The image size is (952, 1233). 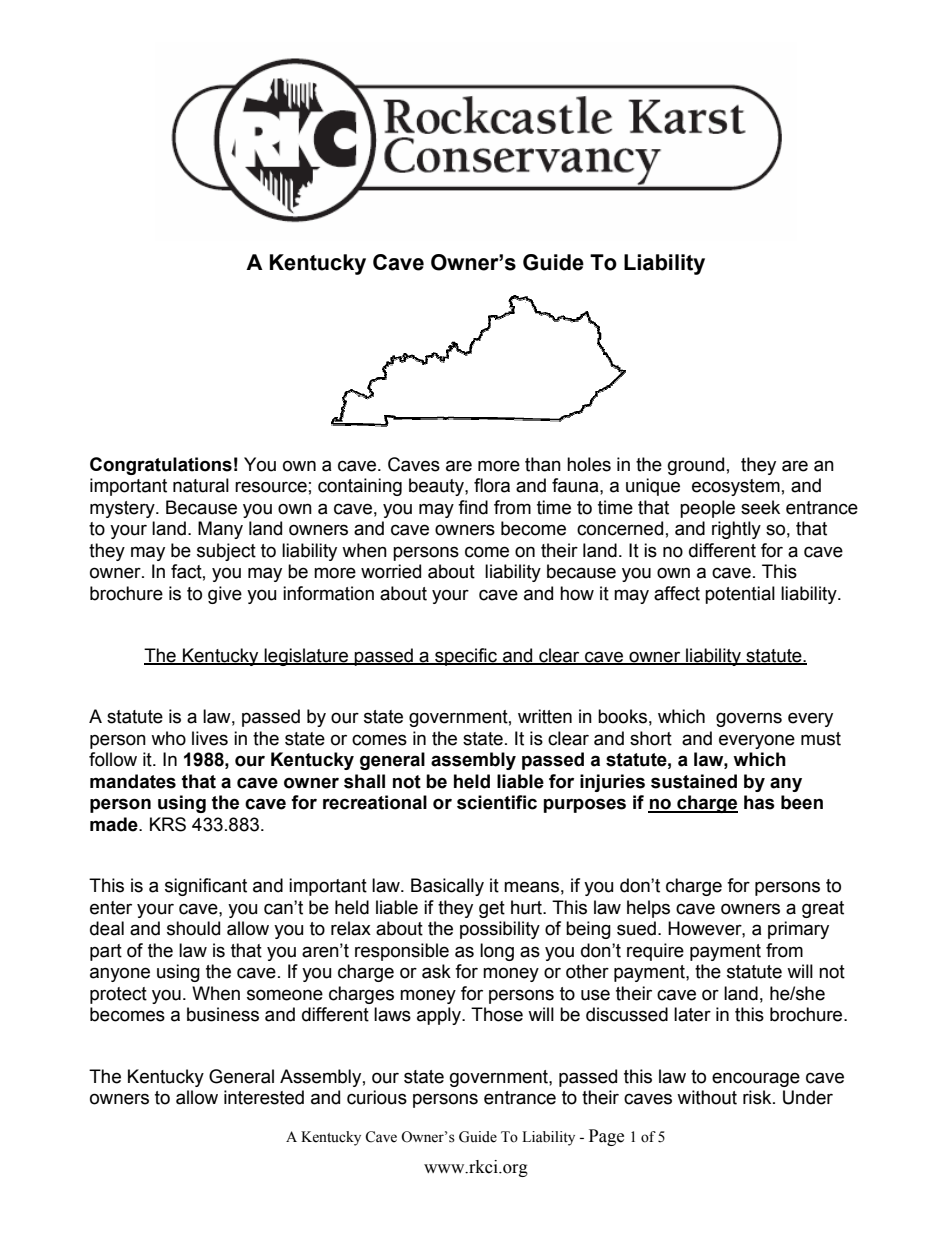 What do you see at coordinates (264, 1097) in the screenshot?
I see `interested` at bounding box center [264, 1097].
